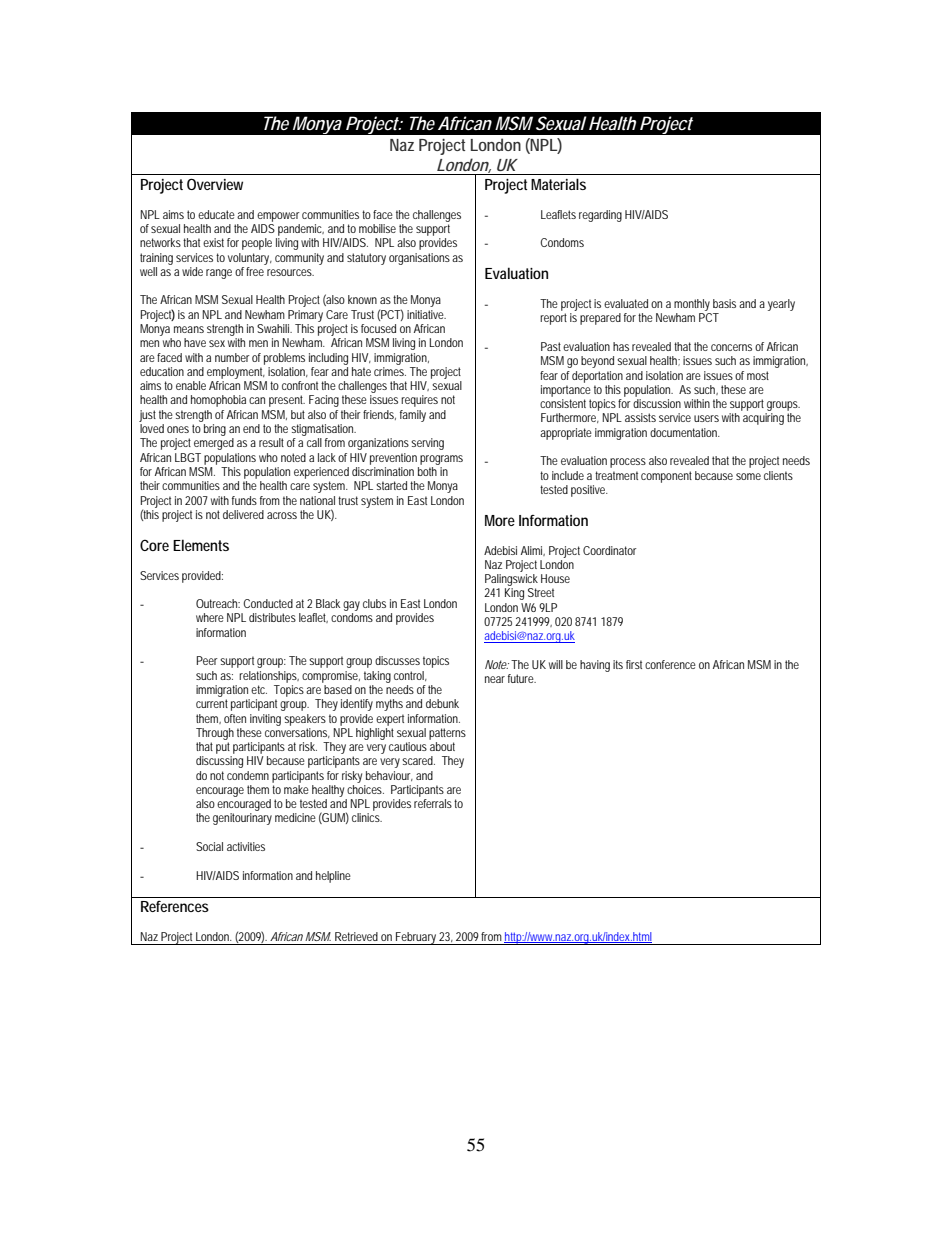 The height and width of the image is (1233, 952). Describe the element at coordinates (207, 660) in the image. I see `Peer` at that location.
